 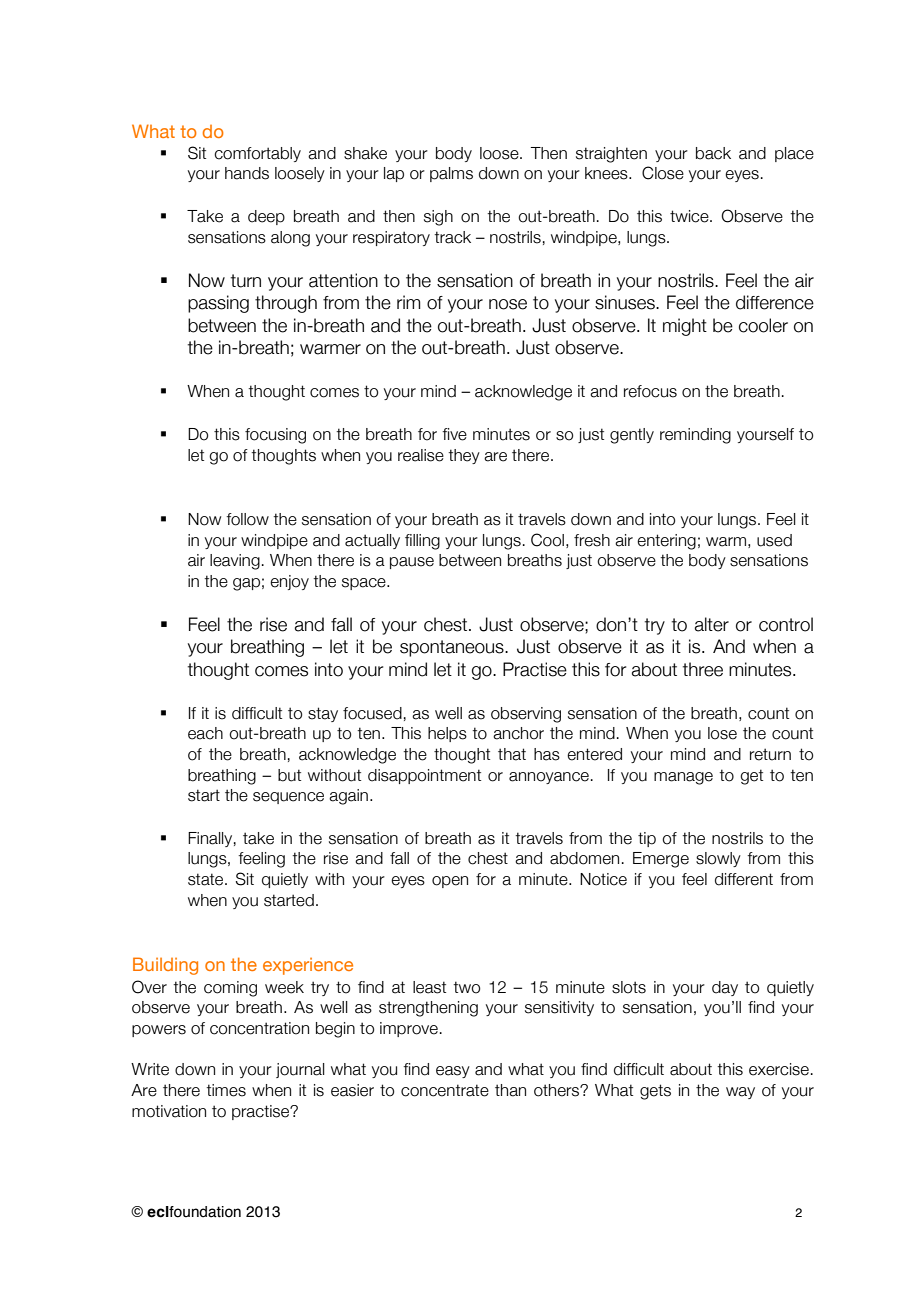 What do you see at coordinates (247, 173) in the screenshot?
I see `hands` at bounding box center [247, 173].
